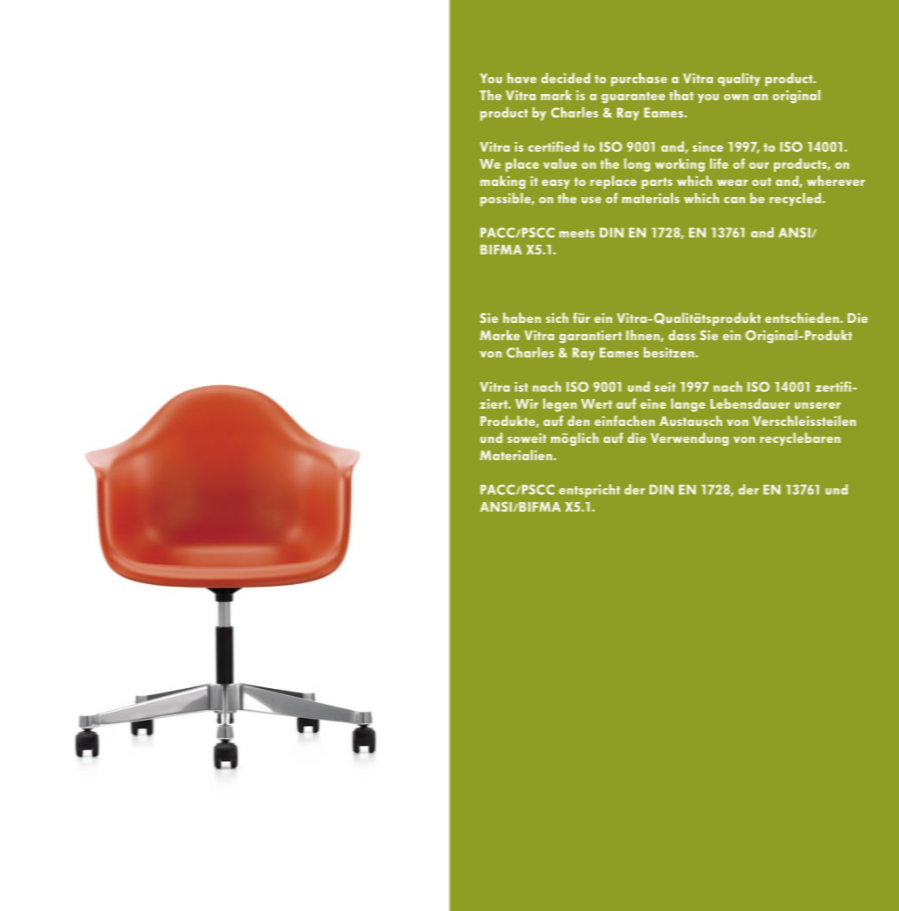 This screenshot has height=911, width=899. What do you see at coordinates (681, 95) in the screenshot?
I see `that` at bounding box center [681, 95].
